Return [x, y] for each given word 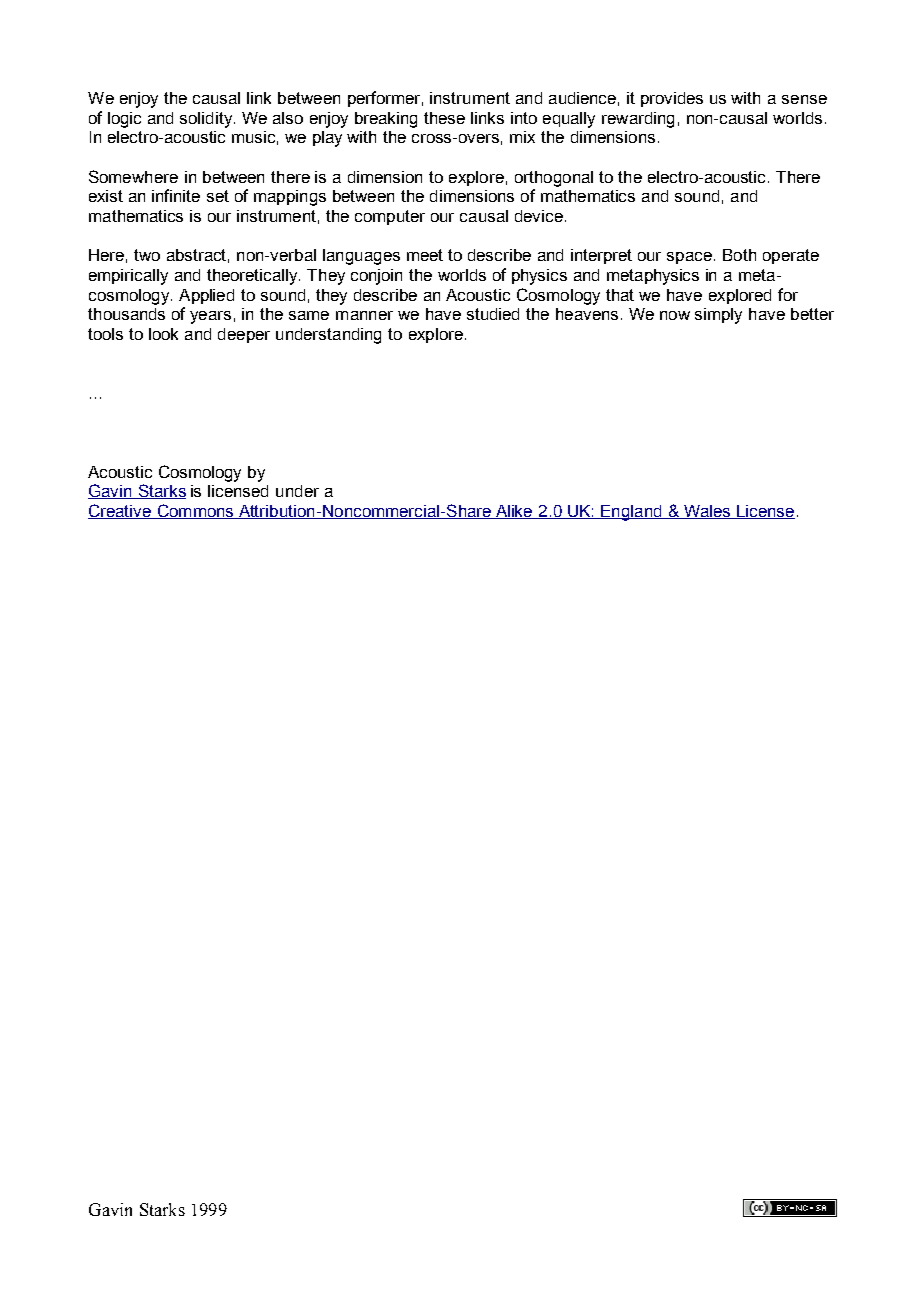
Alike [514, 512]
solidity [207, 120]
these [444, 118]
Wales [707, 512]
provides [672, 99]
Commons [195, 511]
